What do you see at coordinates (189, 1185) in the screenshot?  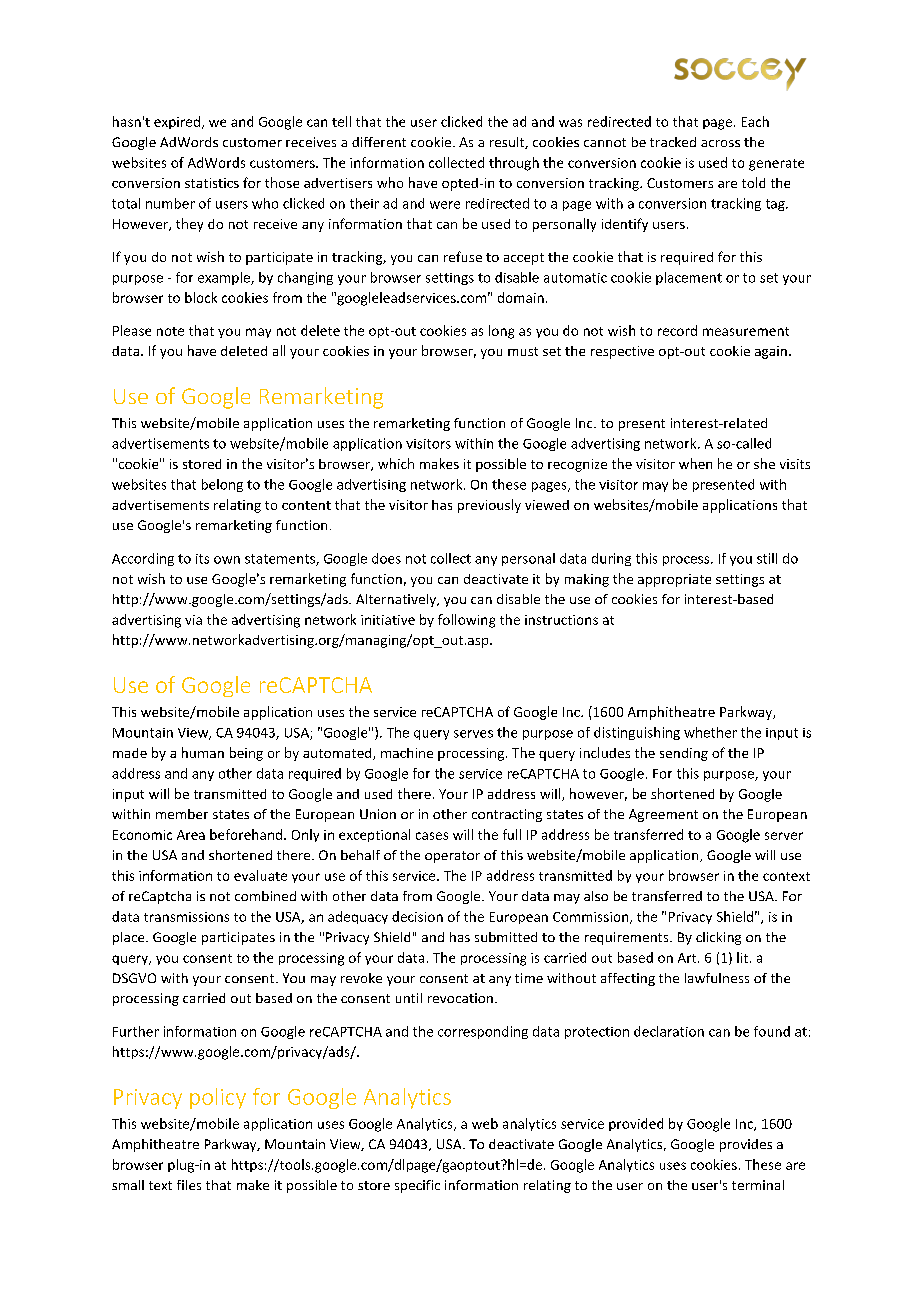 I see `files` at bounding box center [189, 1185].
